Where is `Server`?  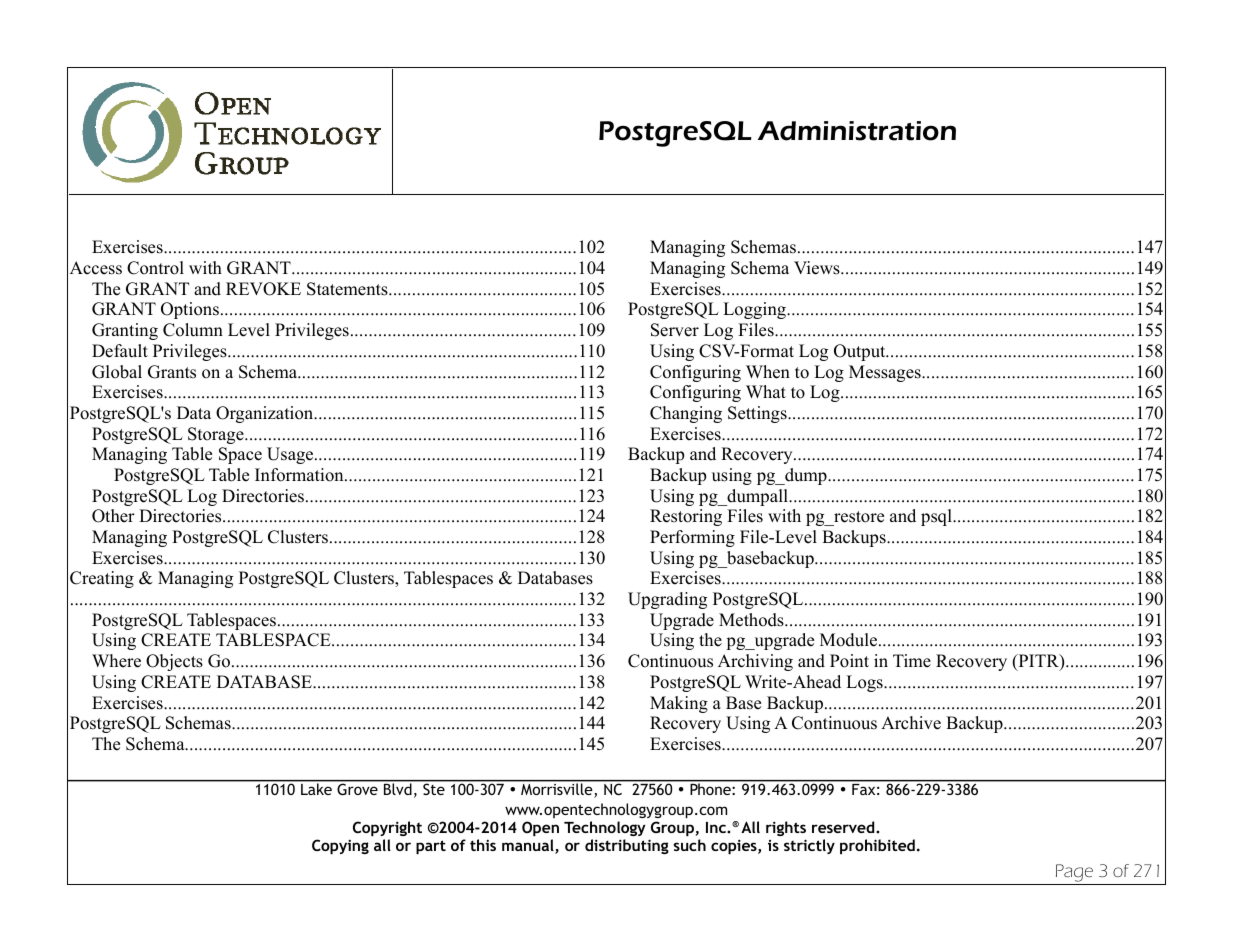 Server is located at coordinates (675, 330).
